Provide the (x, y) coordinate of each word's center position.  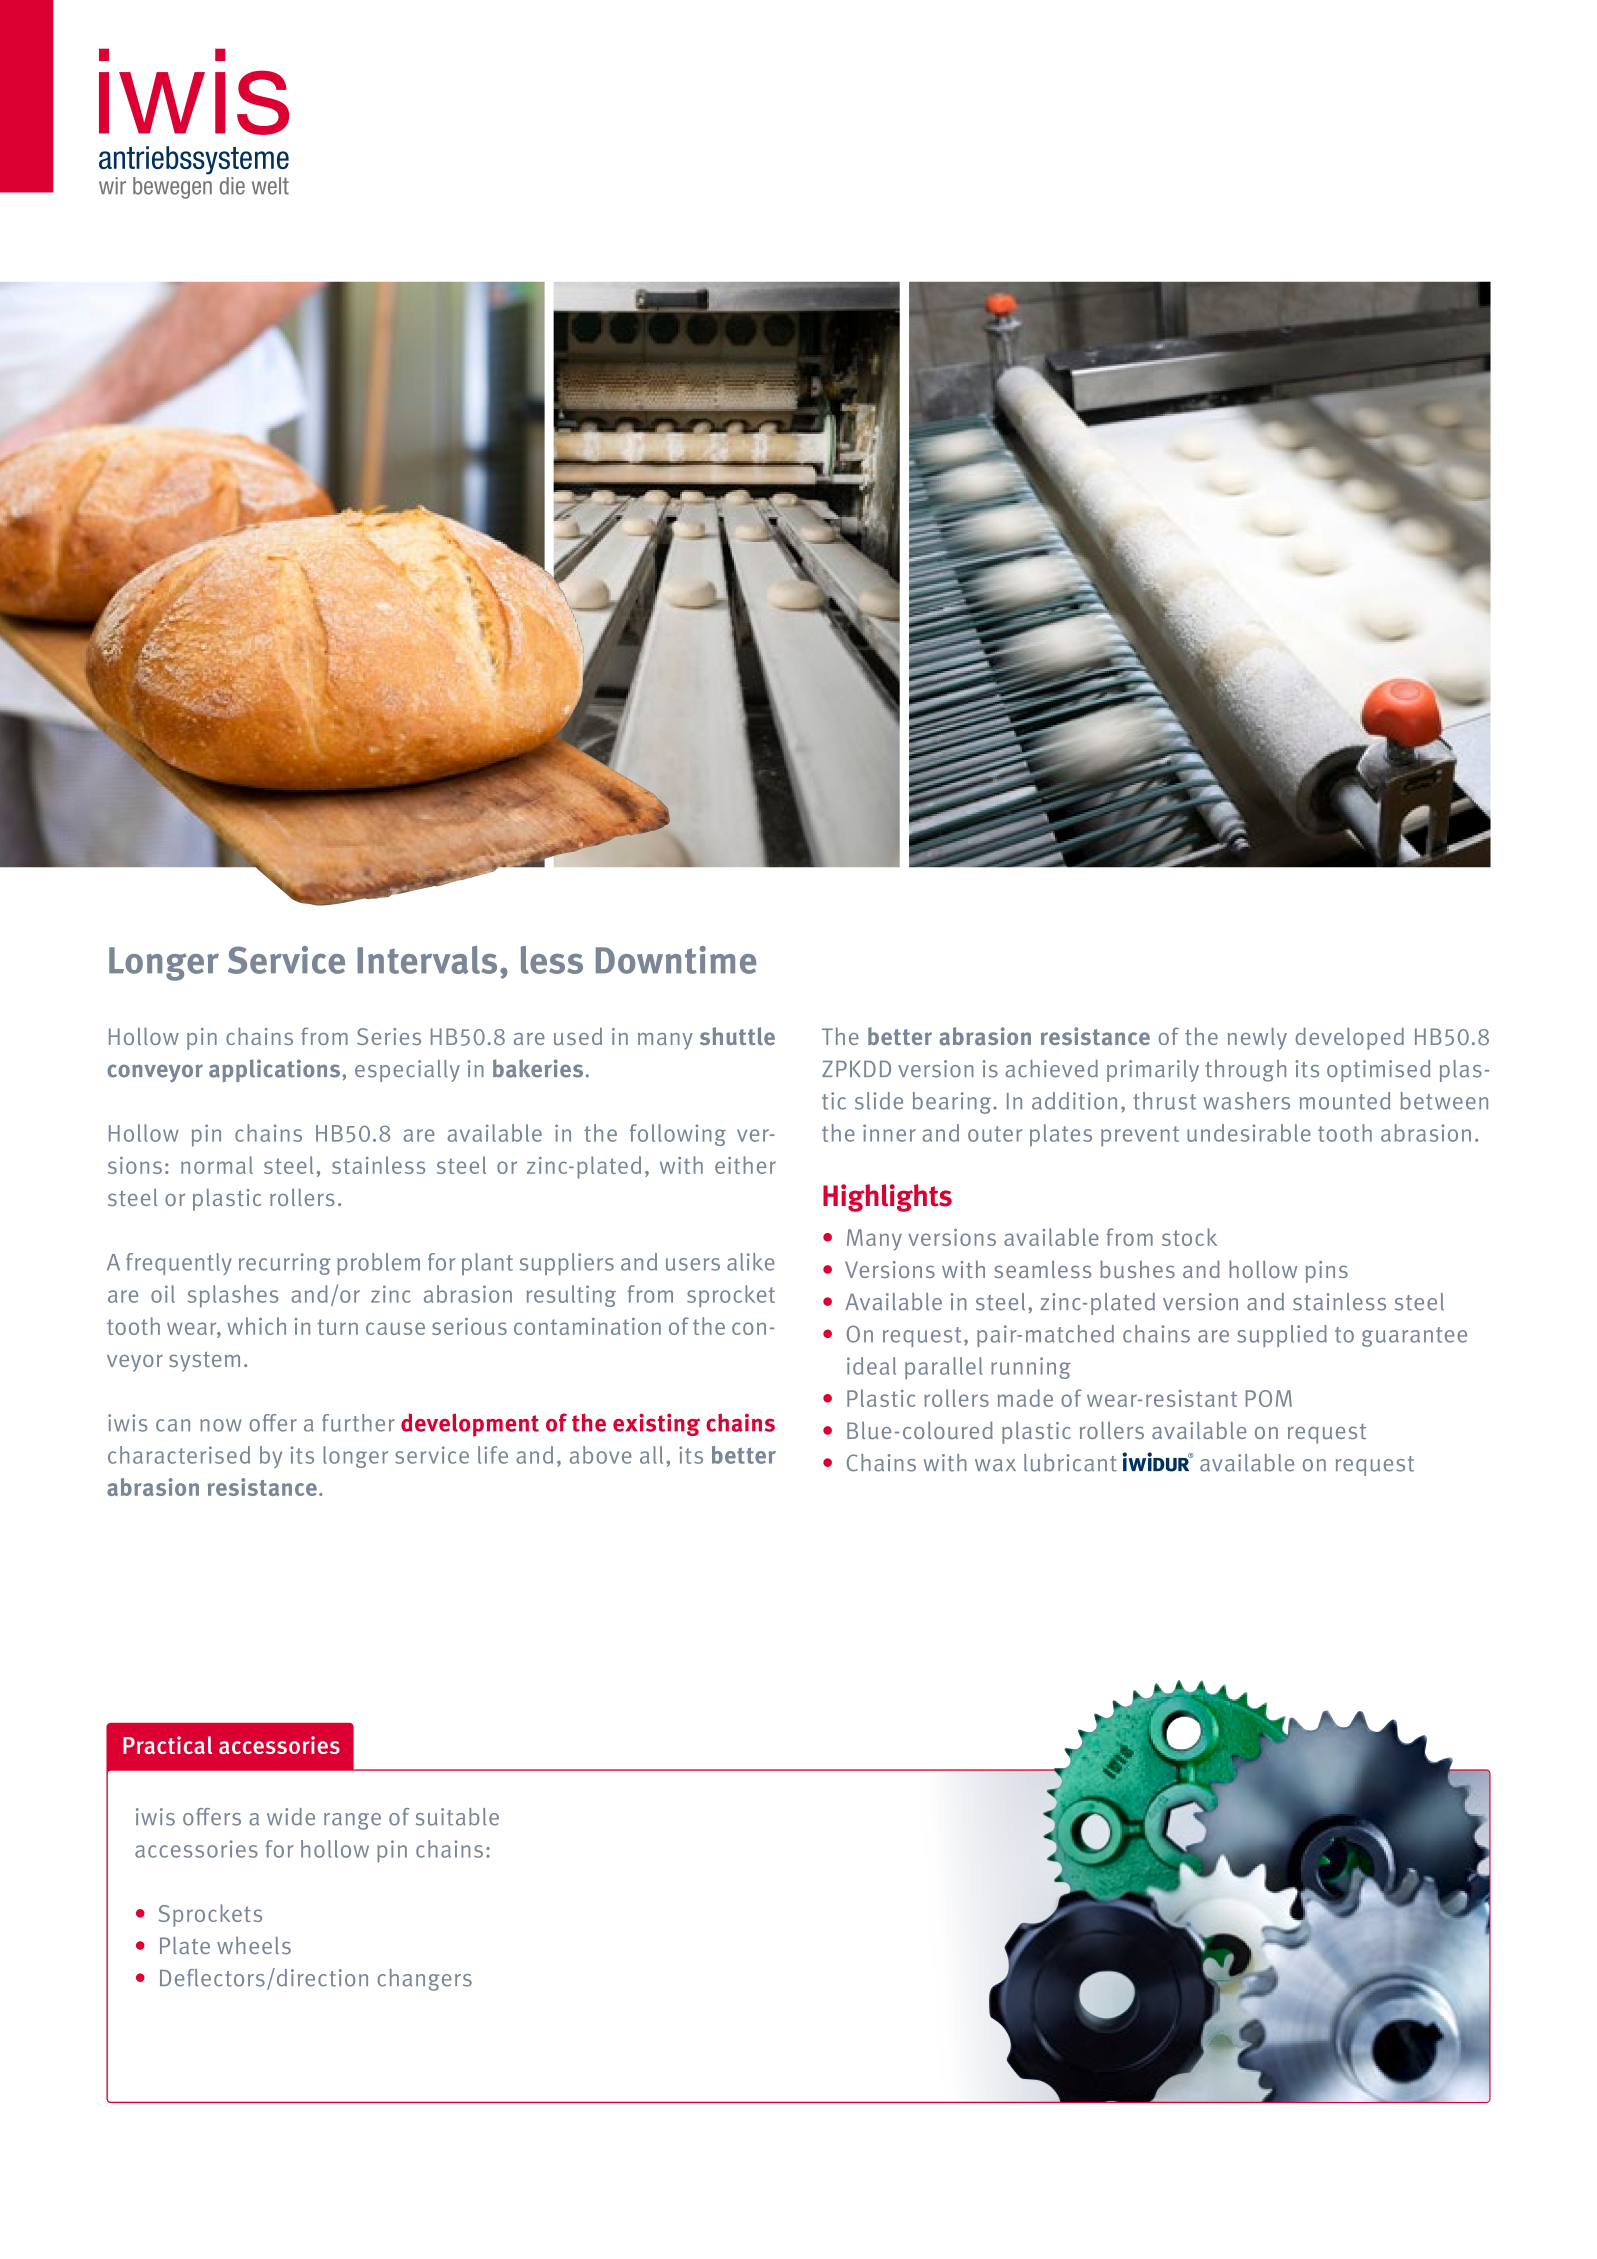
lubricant (1070, 1463)
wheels (254, 1945)
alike (751, 1262)
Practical (167, 1745)
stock (1189, 1237)
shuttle (737, 1036)
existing (656, 1424)
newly (1257, 1038)
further (358, 1423)
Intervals (427, 960)
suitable (457, 1817)
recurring (285, 1264)
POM (1269, 1398)
